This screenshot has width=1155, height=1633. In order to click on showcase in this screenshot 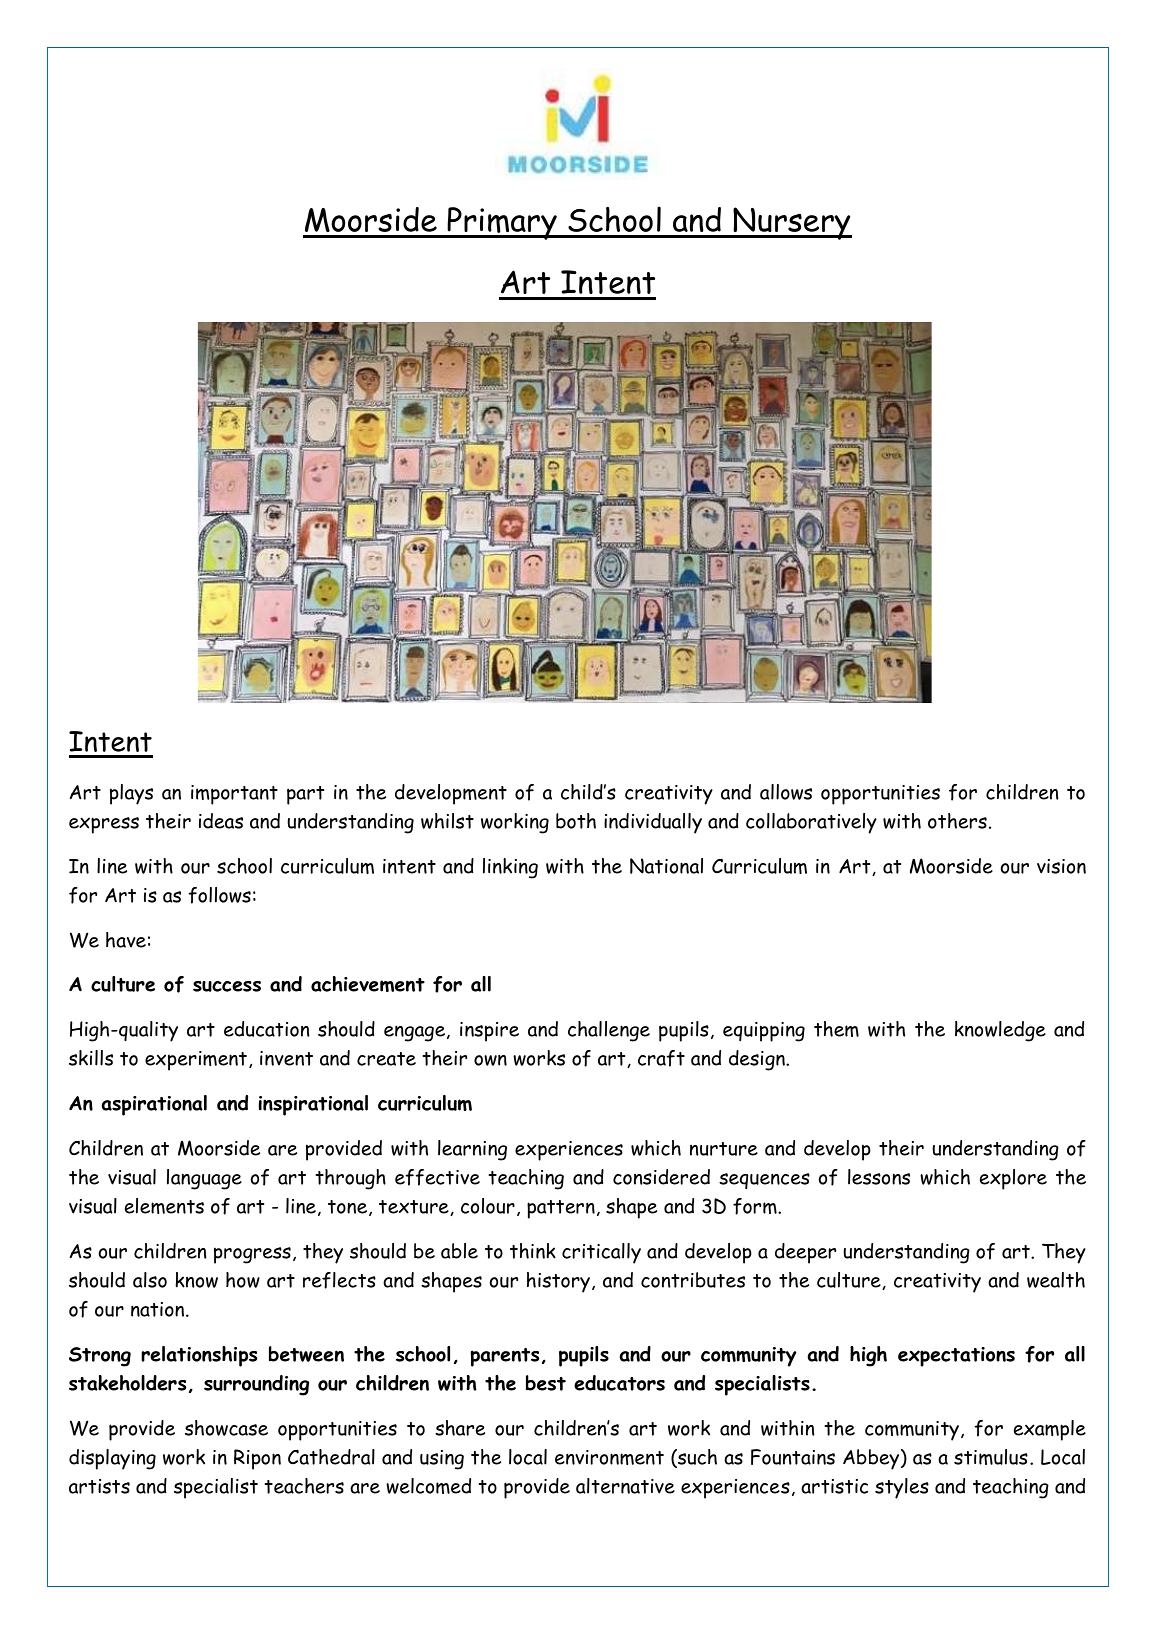, I will do `click(226, 1428)`.
